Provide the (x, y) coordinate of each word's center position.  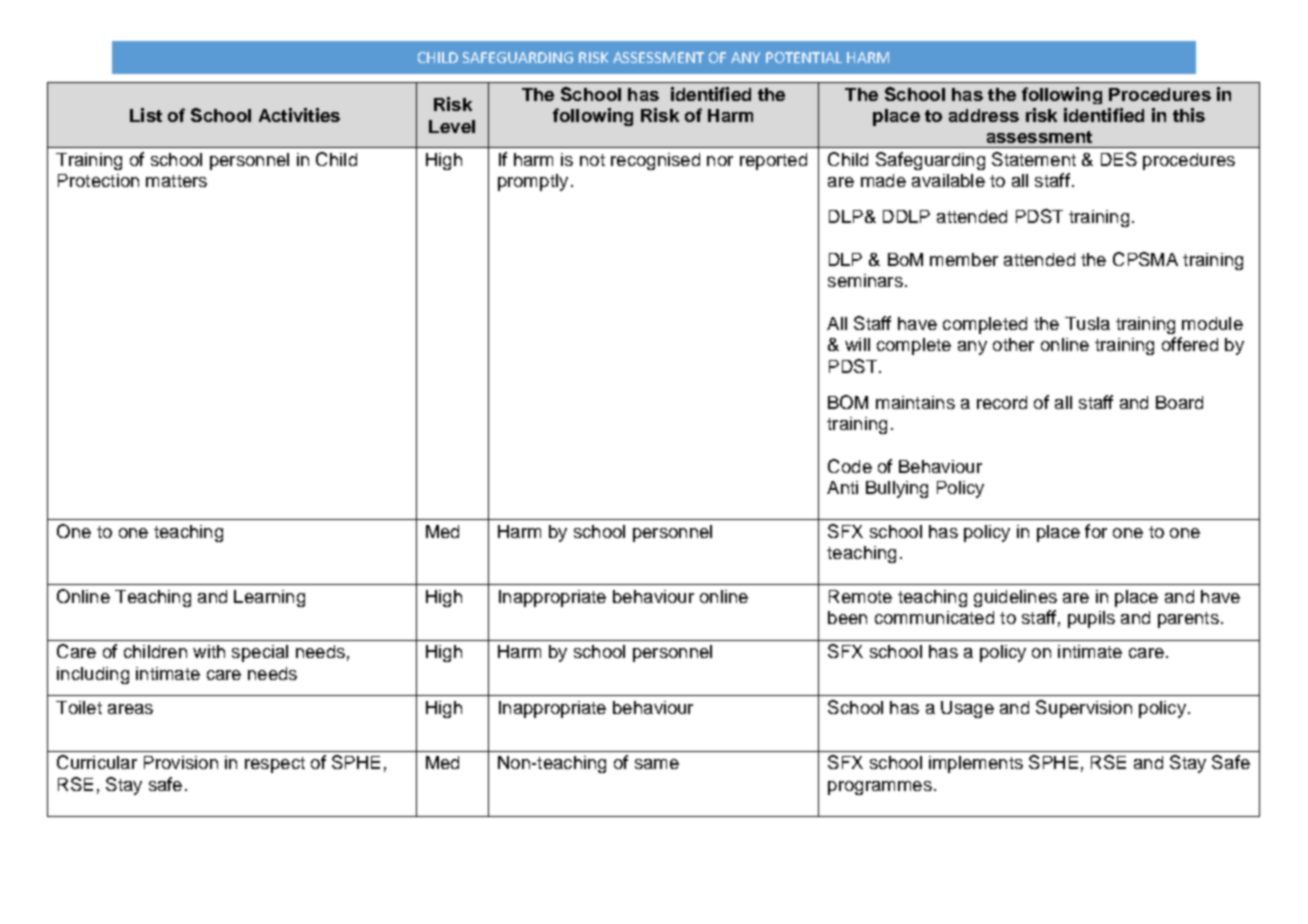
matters (176, 181)
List (146, 115)
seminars (865, 280)
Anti (842, 487)
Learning (269, 598)
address (984, 115)
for (1096, 531)
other (1013, 344)
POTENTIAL (804, 57)
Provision (181, 762)
